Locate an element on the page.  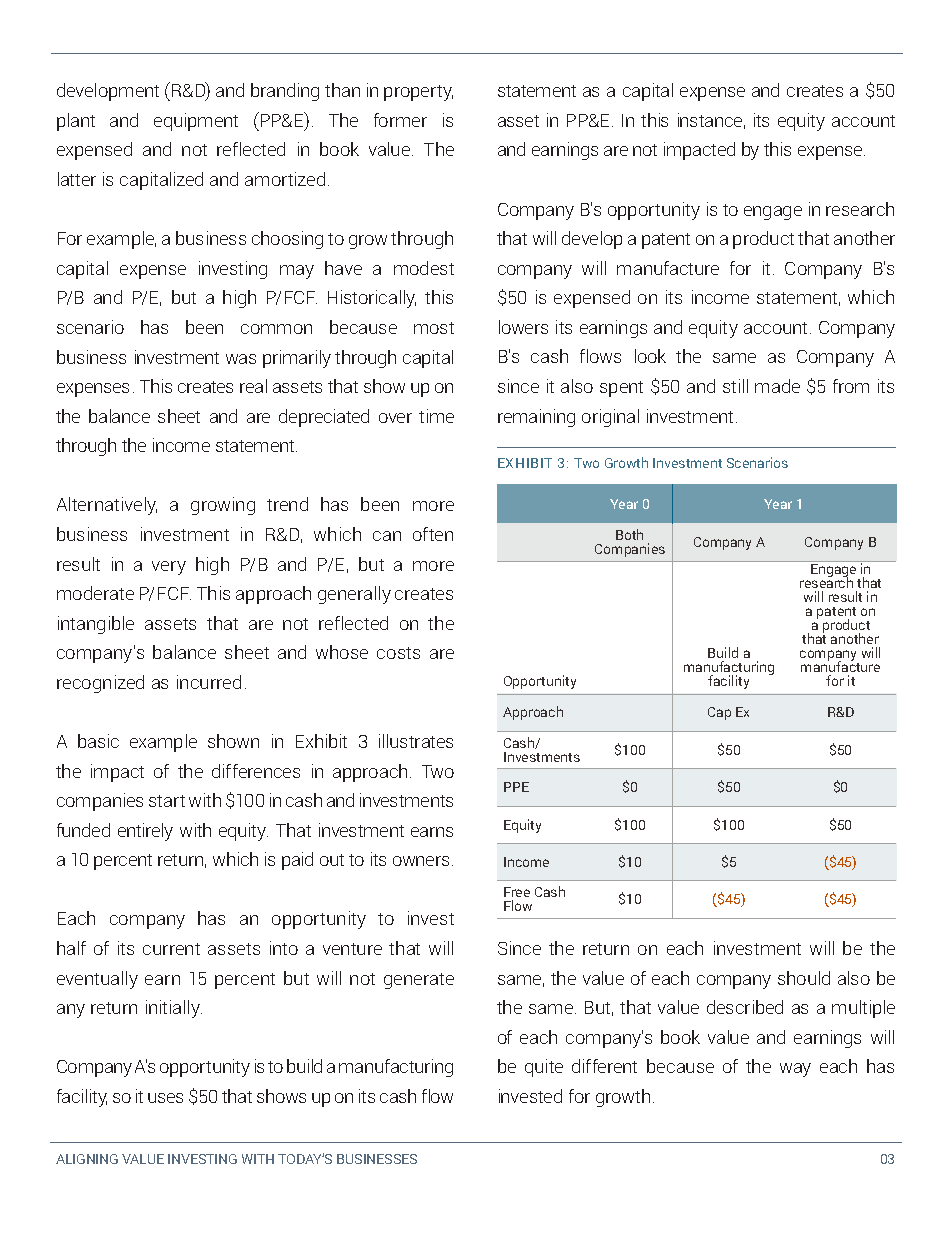
equipment is located at coordinates (196, 122).
